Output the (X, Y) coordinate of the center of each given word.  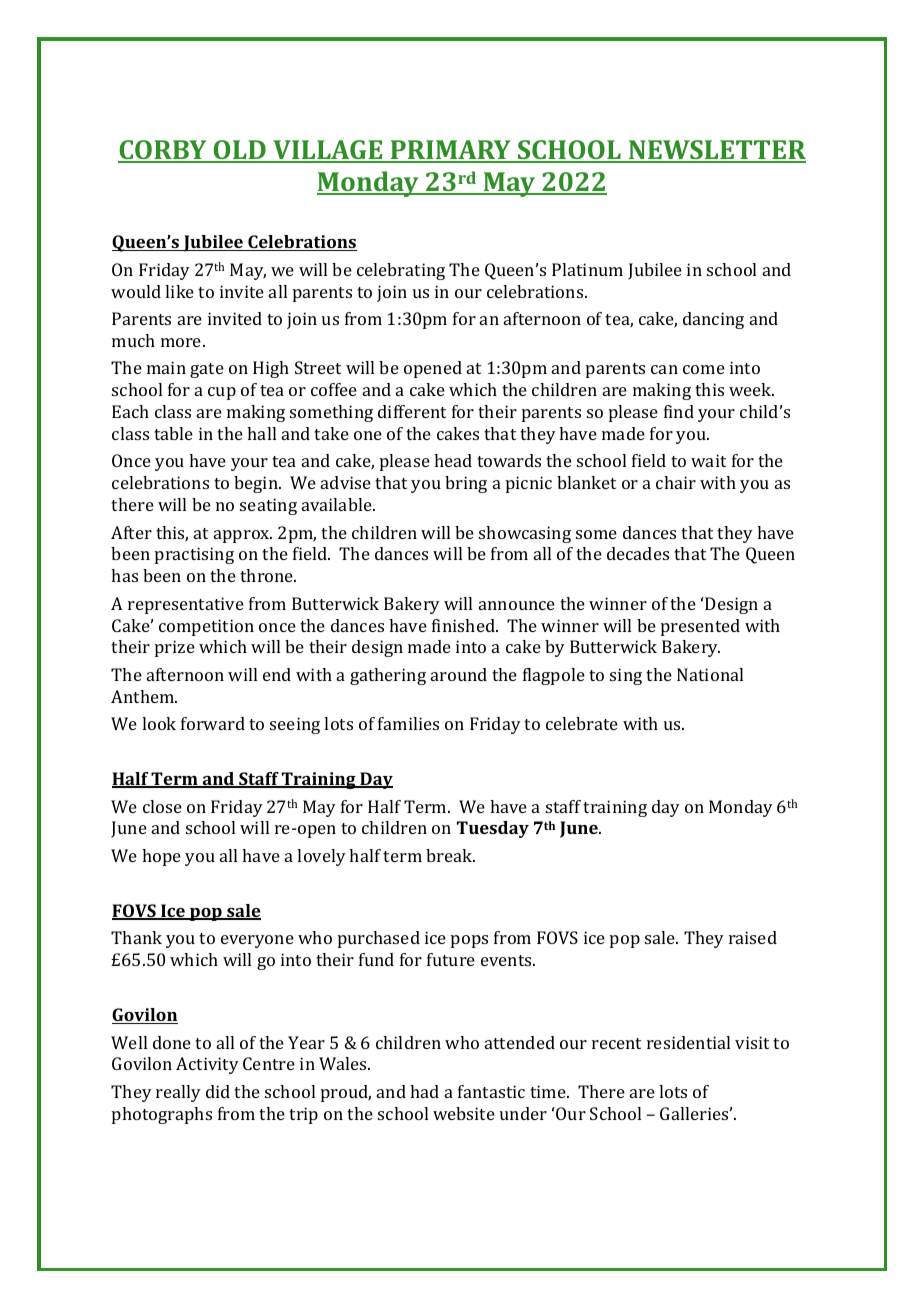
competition (206, 627)
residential (688, 1042)
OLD (239, 151)
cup (222, 393)
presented (700, 627)
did (218, 1091)
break (450, 855)
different (412, 411)
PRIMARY (450, 151)
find (679, 411)
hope (161, 857)
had (424, 1091)
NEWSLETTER (716, 151)
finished (464, 625)
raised (753, 937)
